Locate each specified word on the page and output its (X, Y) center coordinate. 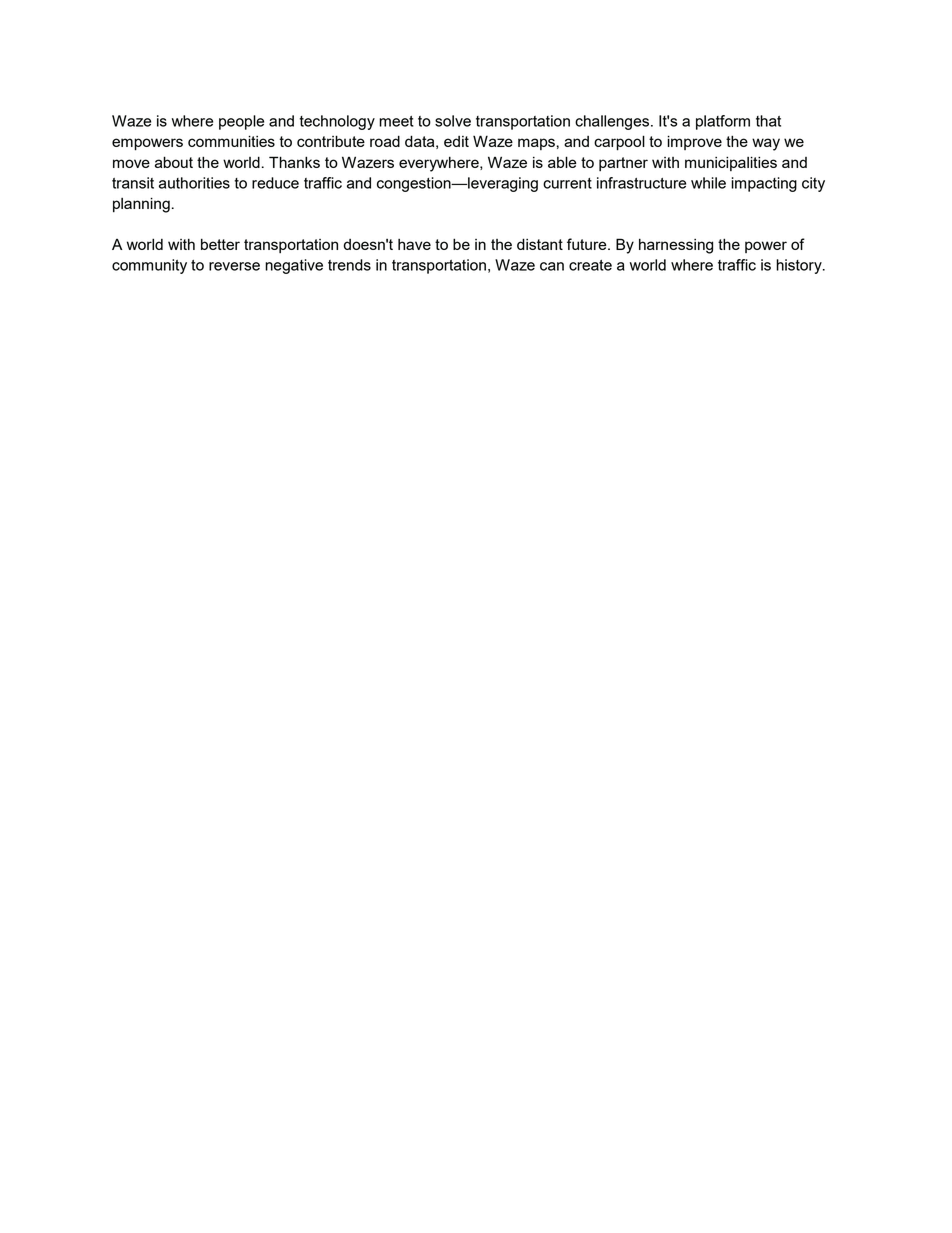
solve (453, 121)
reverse (234, 266)
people (241, 122)
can (552, 266)
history (800, 266)
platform (723, 122)
